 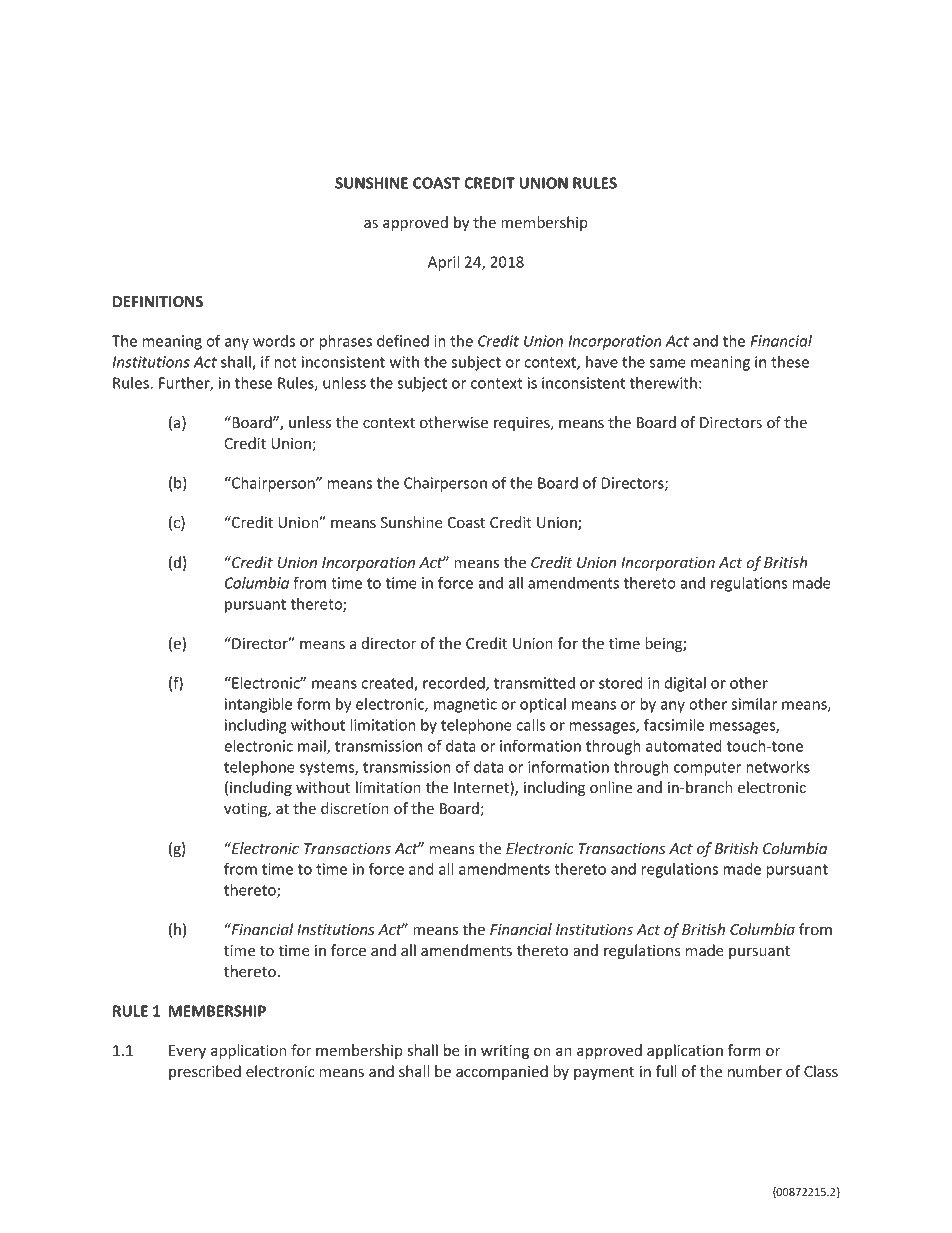 What do you see at coordinates (205, 1072) in the document?
I see `prescribed` at bounding box center [205, 1072].
